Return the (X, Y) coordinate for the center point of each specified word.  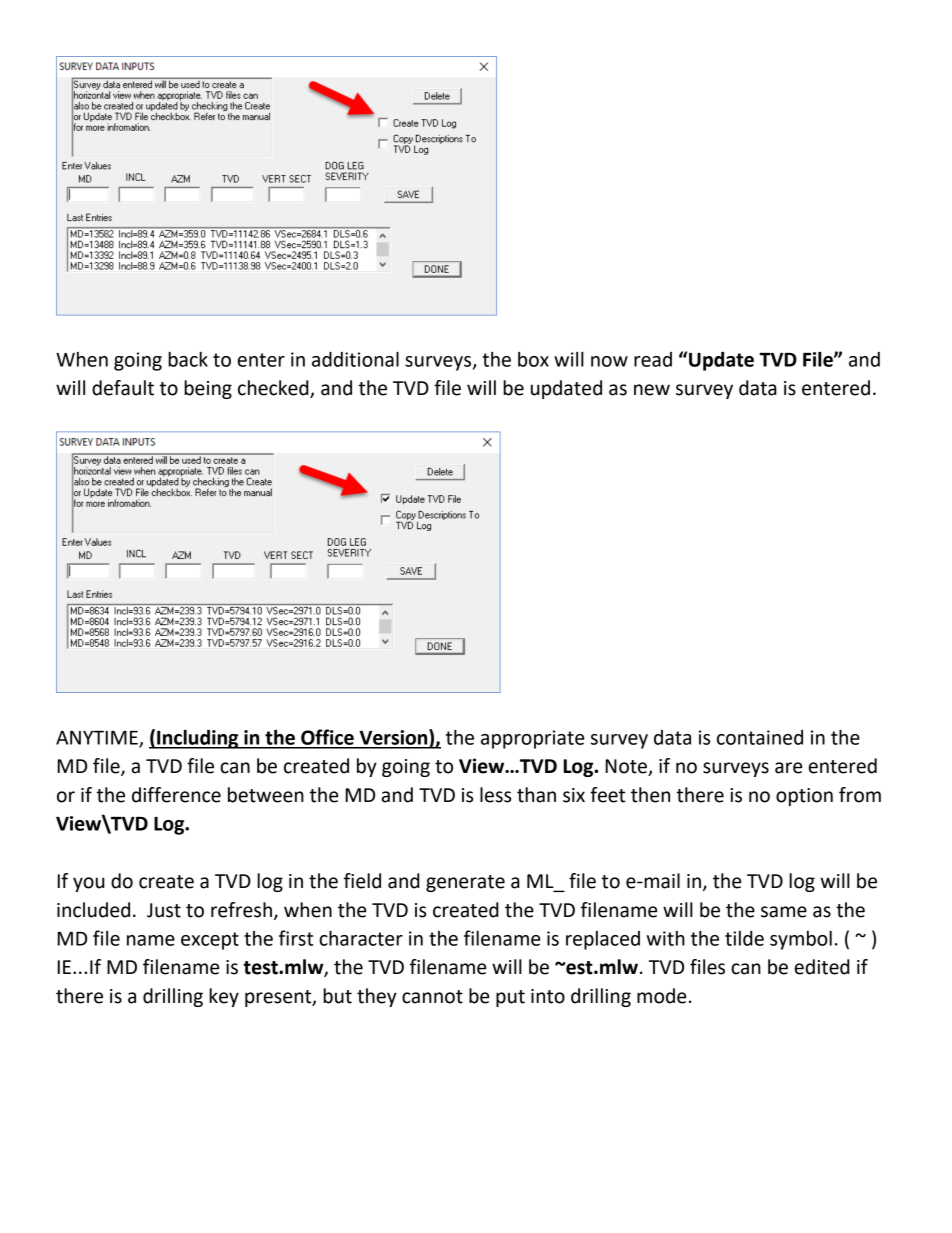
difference (176, 795)
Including (198, 739)
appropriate (532, 739)
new (652, 390)
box (533, 359)
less (495, 795)
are (788, 768)
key (224, 997)
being (208, 389)
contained (760, 737)
